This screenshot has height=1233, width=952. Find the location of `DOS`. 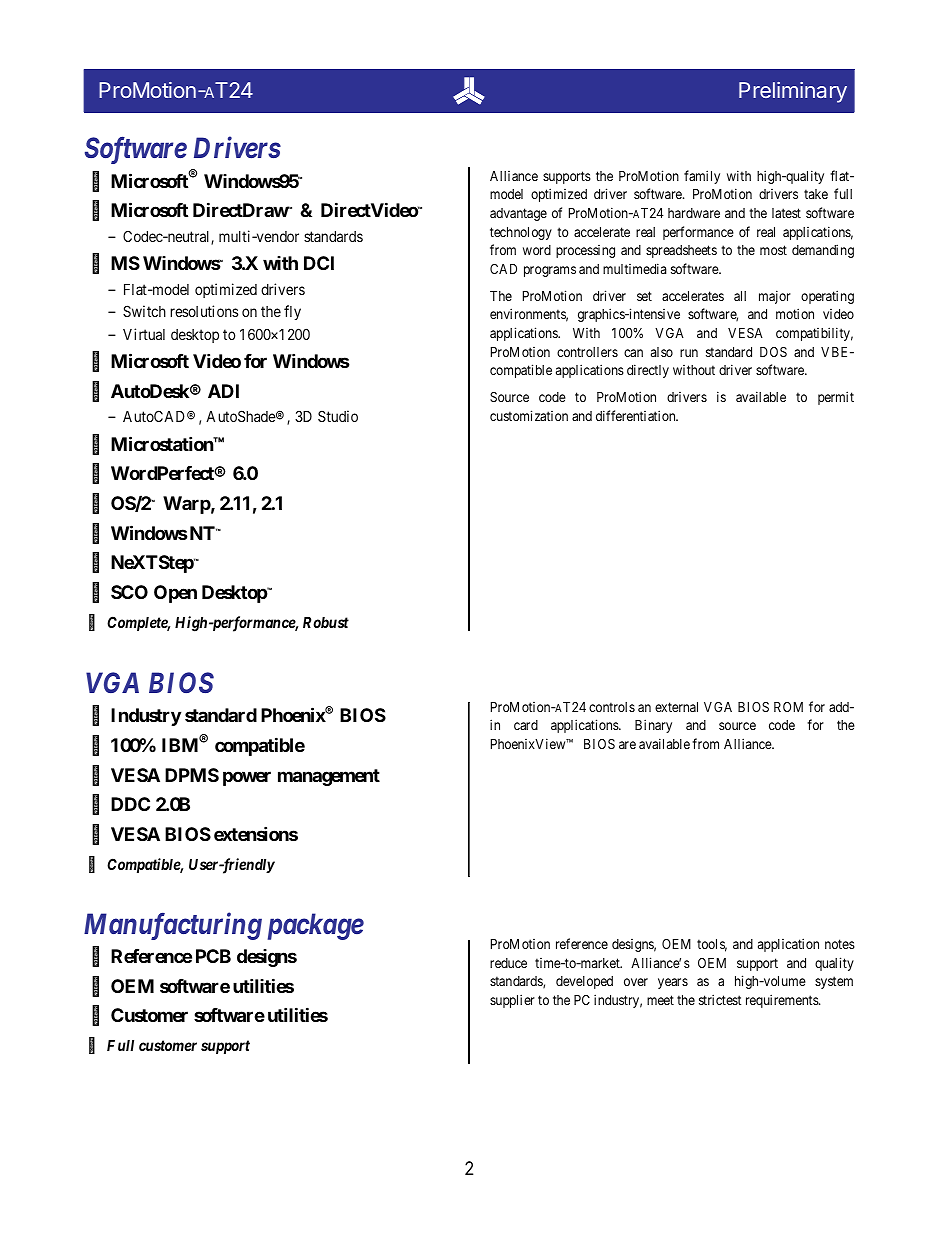

DOS is located at coordinates (773, 352).
